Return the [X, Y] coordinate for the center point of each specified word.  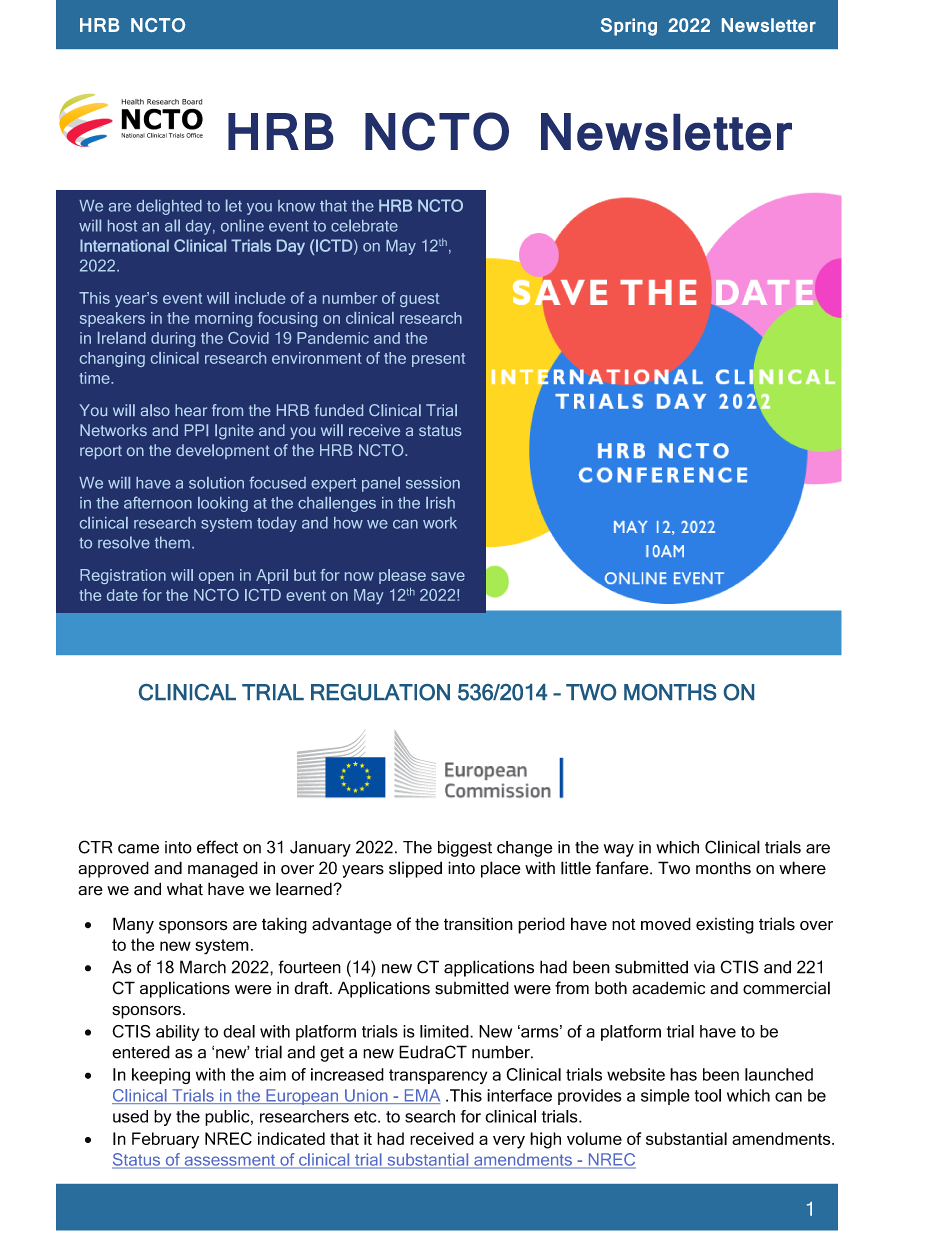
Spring [629, 27]
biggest [465, 849]
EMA [421, 1096]
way [619, 850]
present [438, 360]
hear [191, 410]
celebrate [364, 225]
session [433, 483]
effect [217, 847]
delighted [169, 207]
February [165, 1140]
